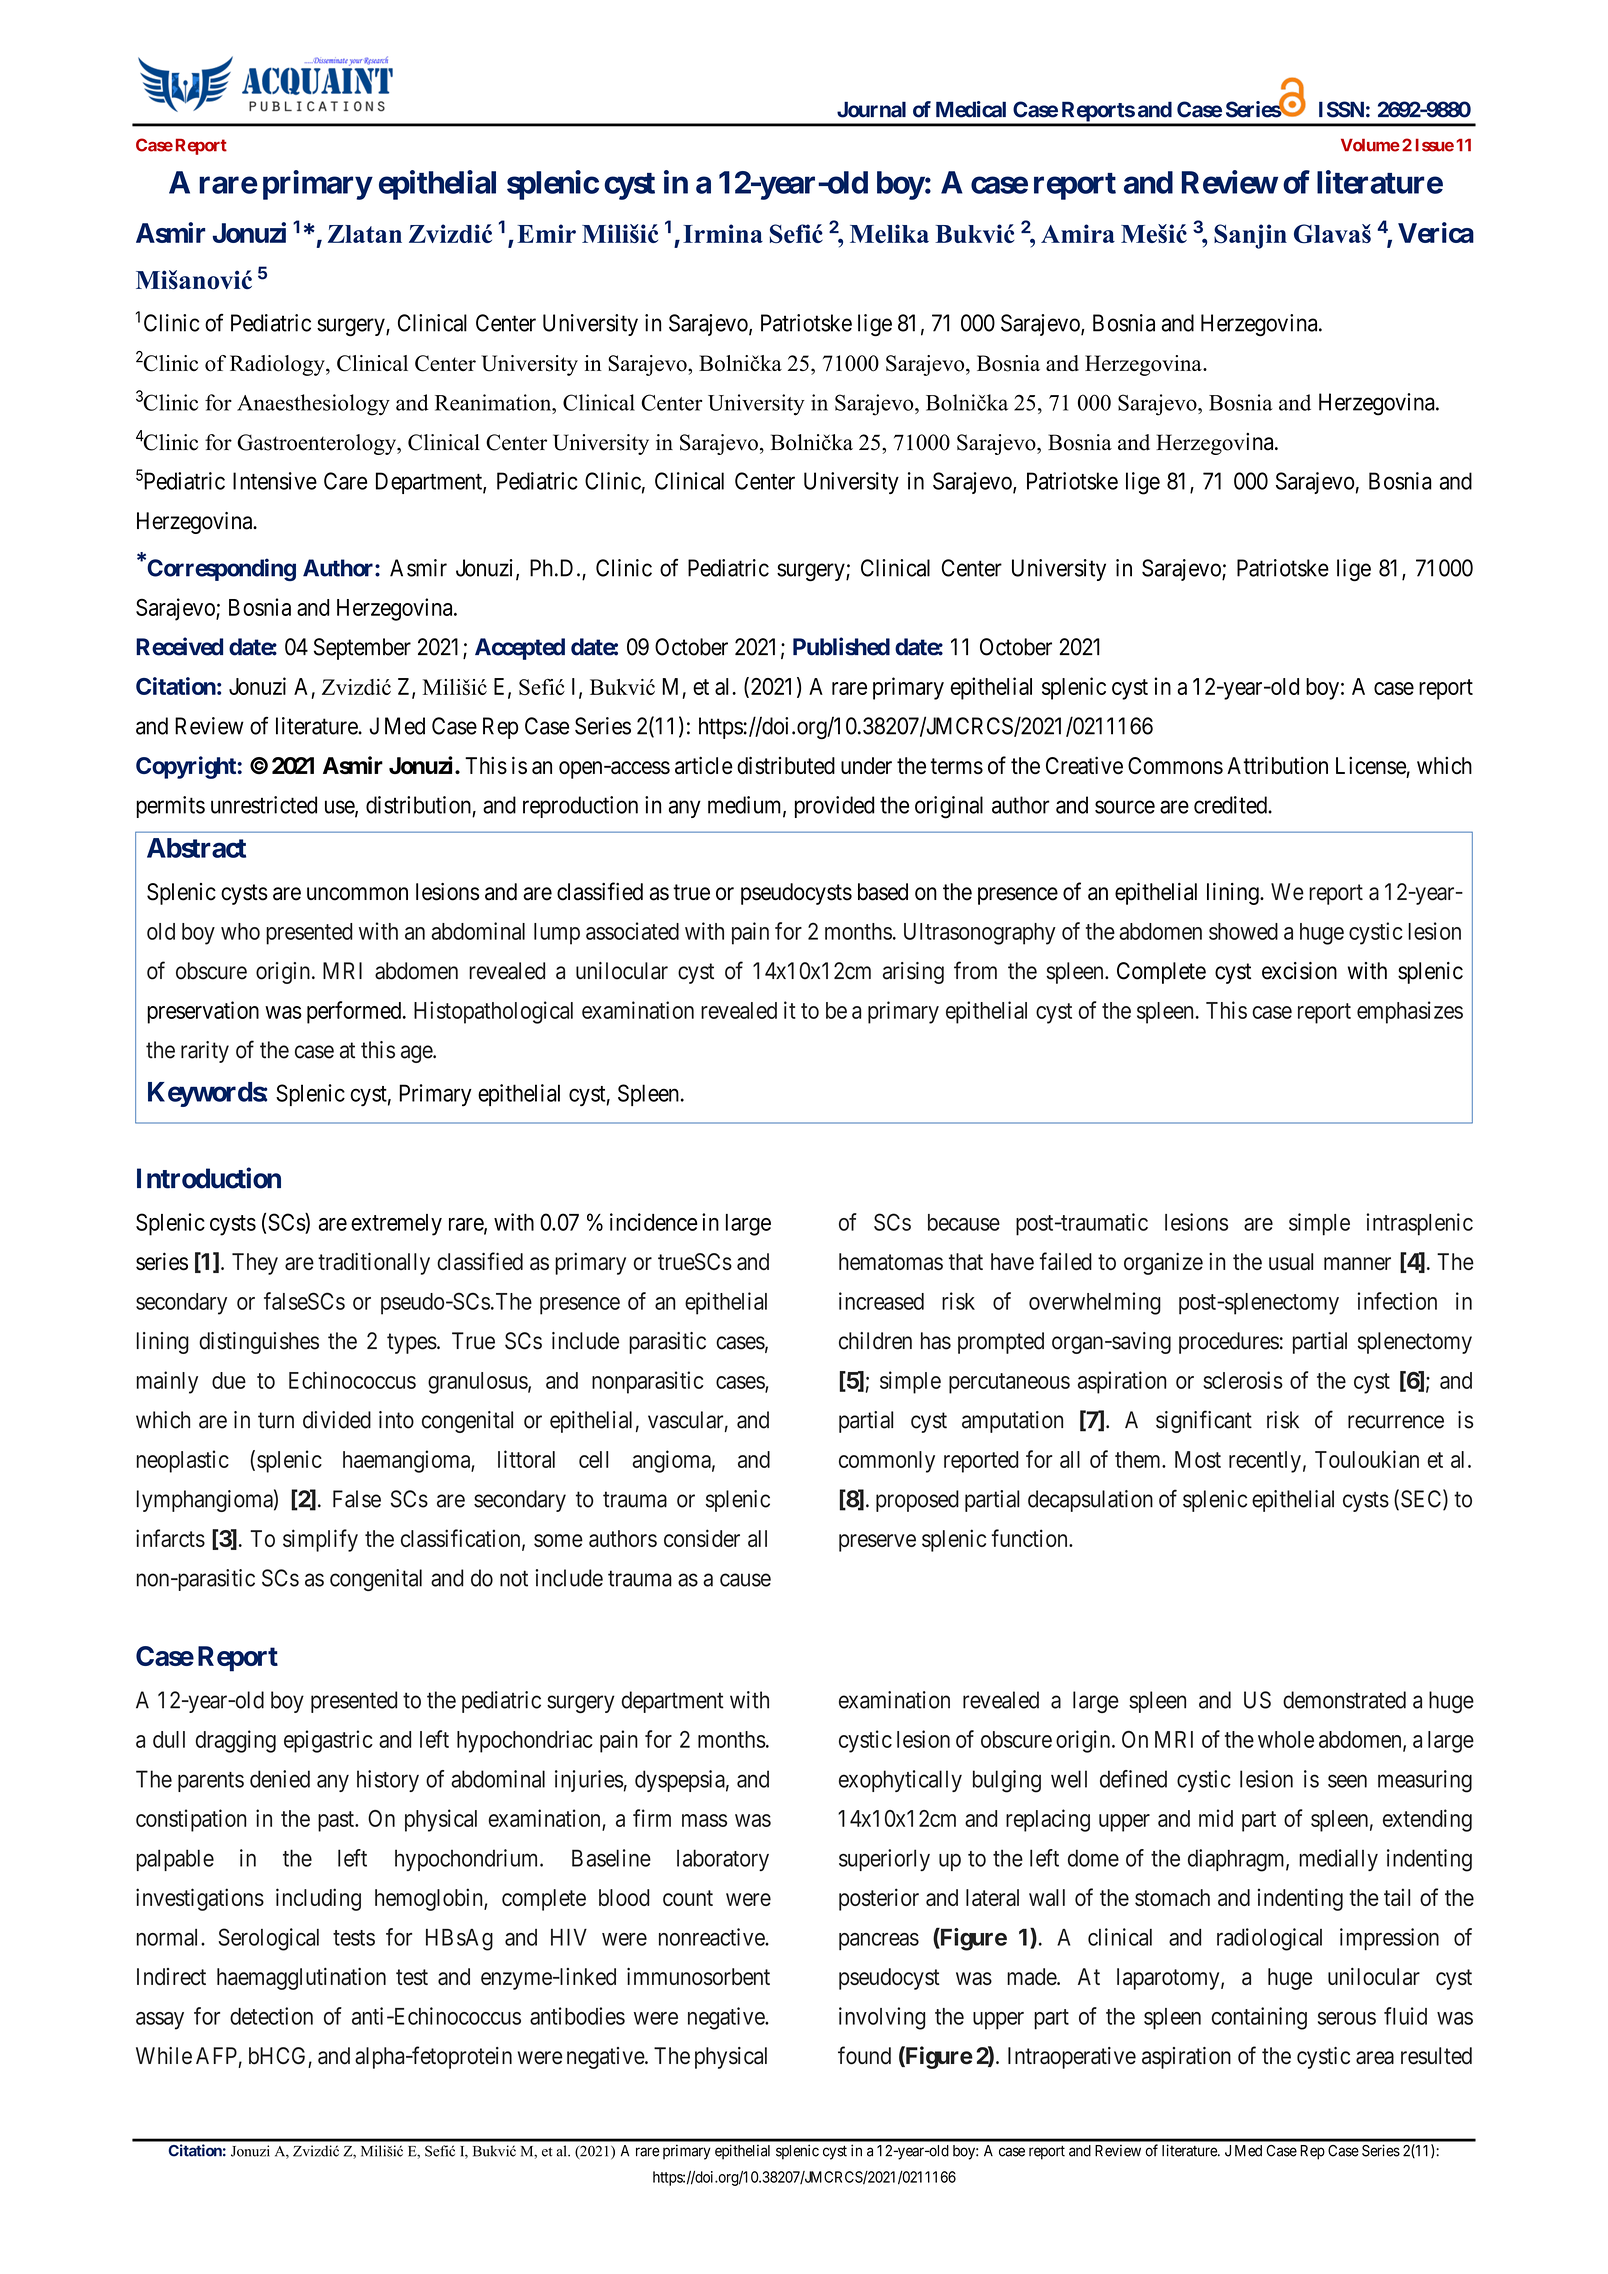  I want to click on detection, so click(271, 2016).
